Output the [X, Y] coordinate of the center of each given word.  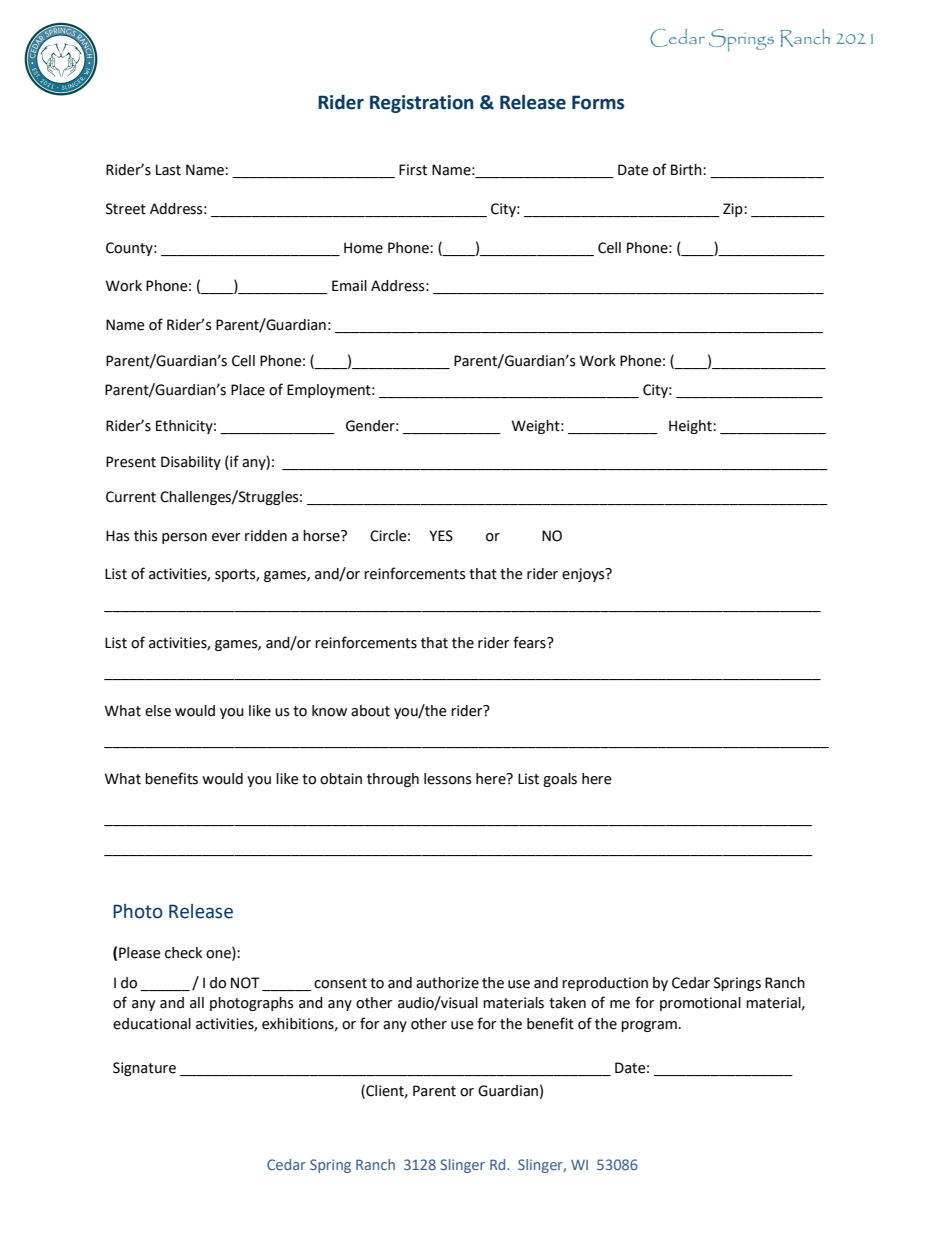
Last [168, 170]
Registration [421, 104]
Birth [687, 170]
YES [441, 536]
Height [691, 427]
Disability [191, 463]
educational [152, 1024]
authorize [447, 983]
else [158, 711]
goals [560, 780]
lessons [447, 779]
